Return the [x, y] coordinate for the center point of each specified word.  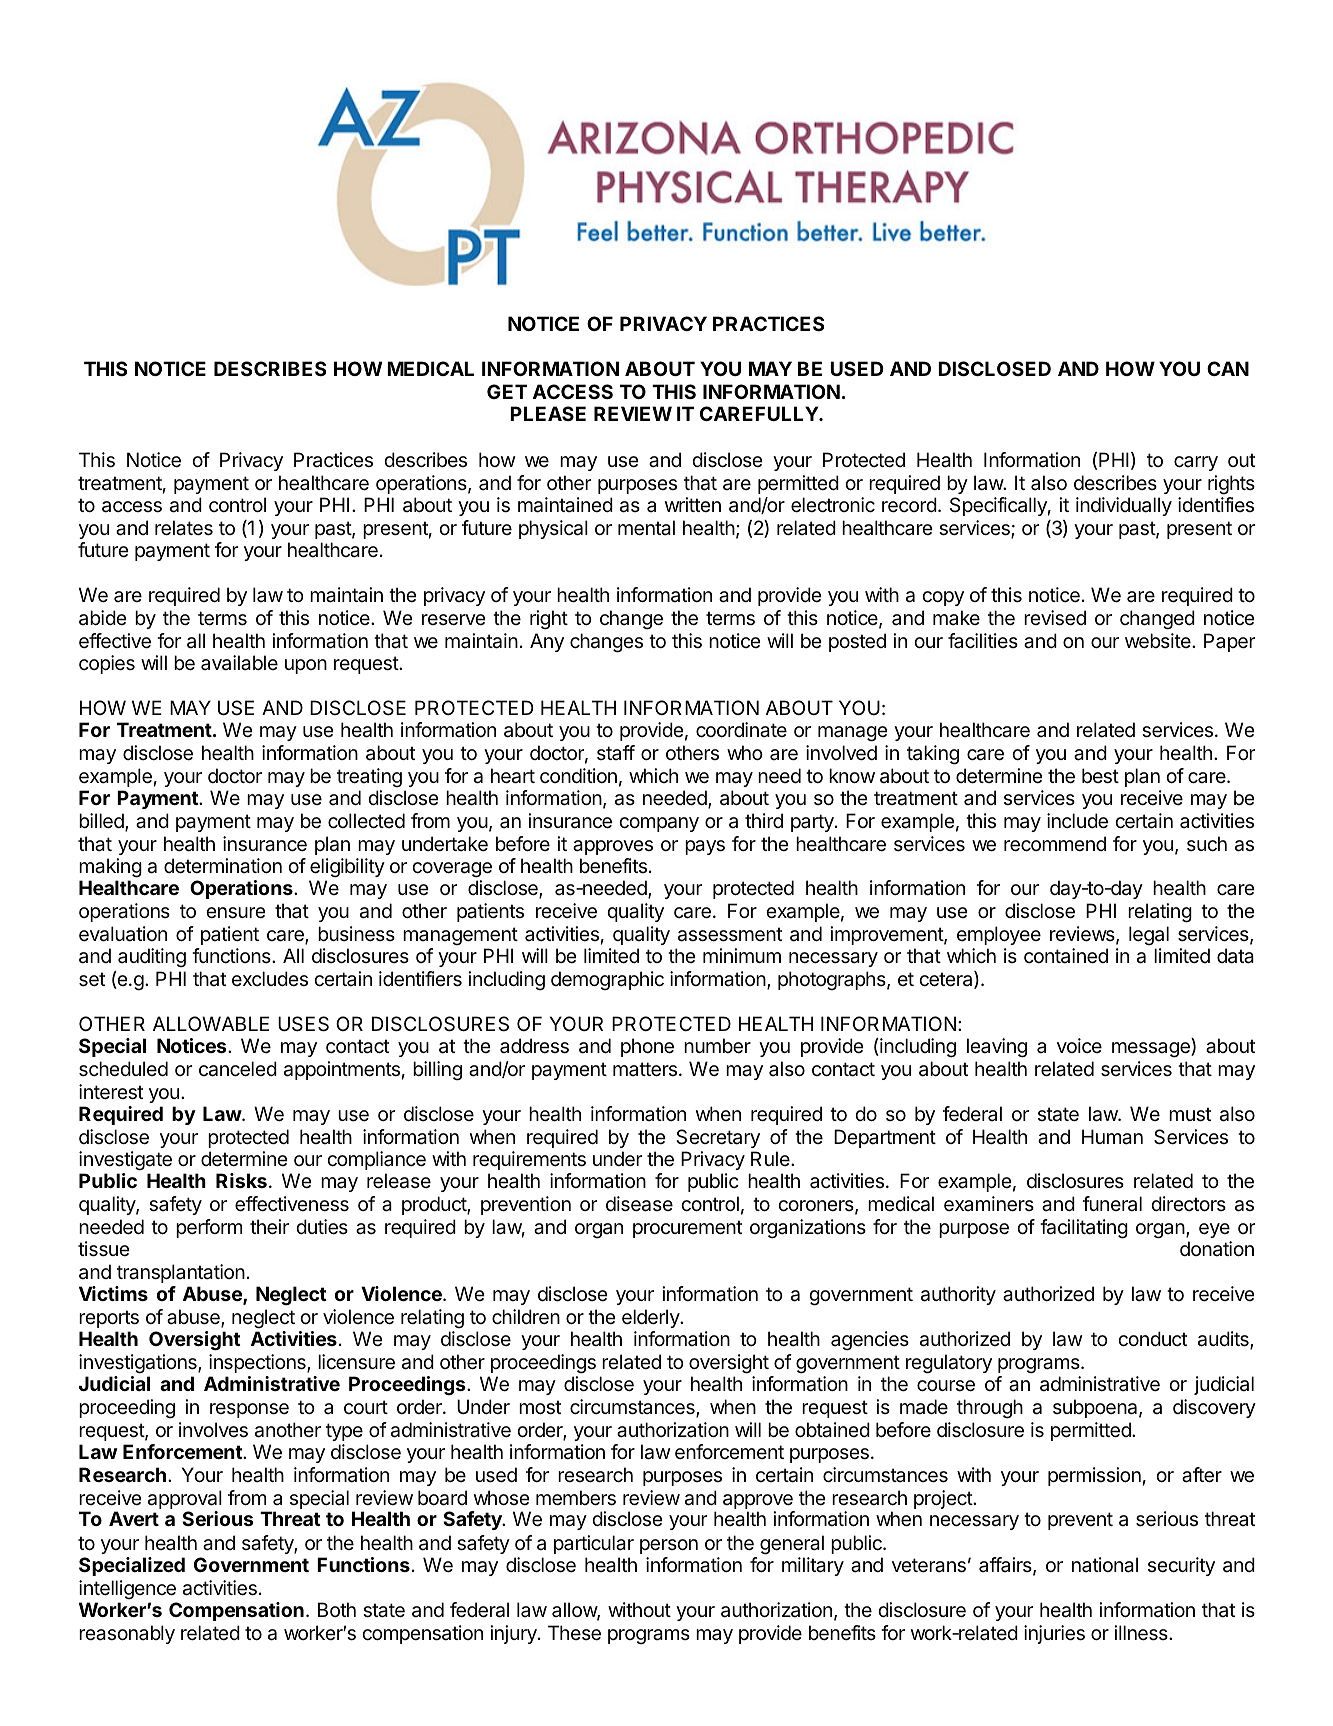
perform [209, 1228]
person [669, 1546]
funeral [1112, 1204]
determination [223, 866]
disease [639, 1204]
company [659, 824]
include [1077, 821]
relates [184, 528]
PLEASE [548, 413]
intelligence [127, 1589]
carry [1196, 463]
